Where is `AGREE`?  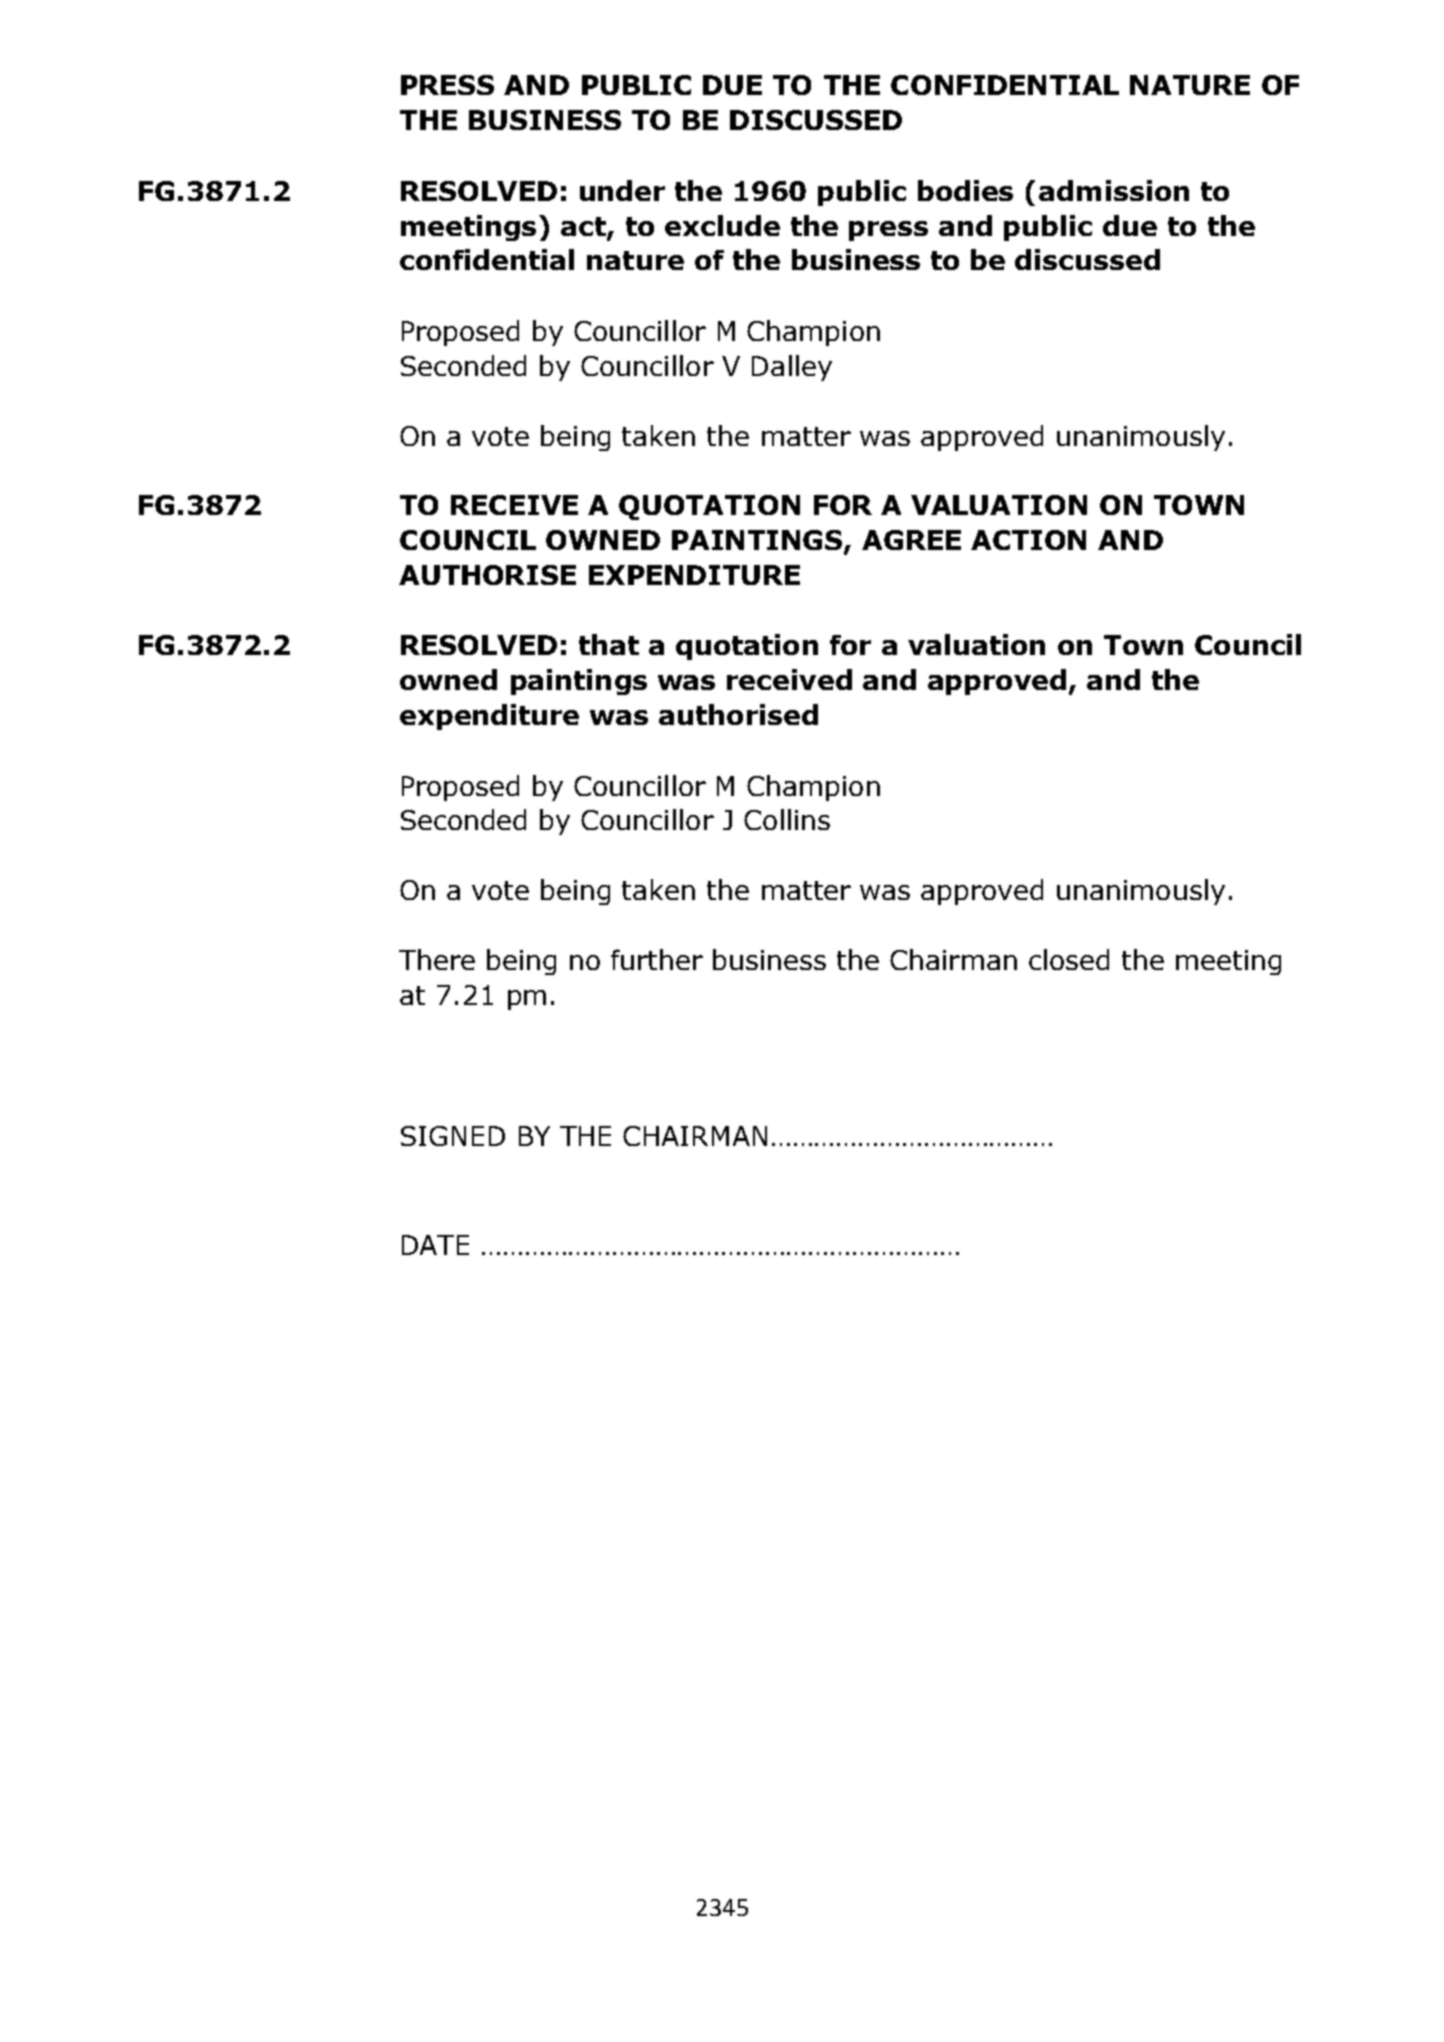 AGREE is located at coordinates (911, 540).
